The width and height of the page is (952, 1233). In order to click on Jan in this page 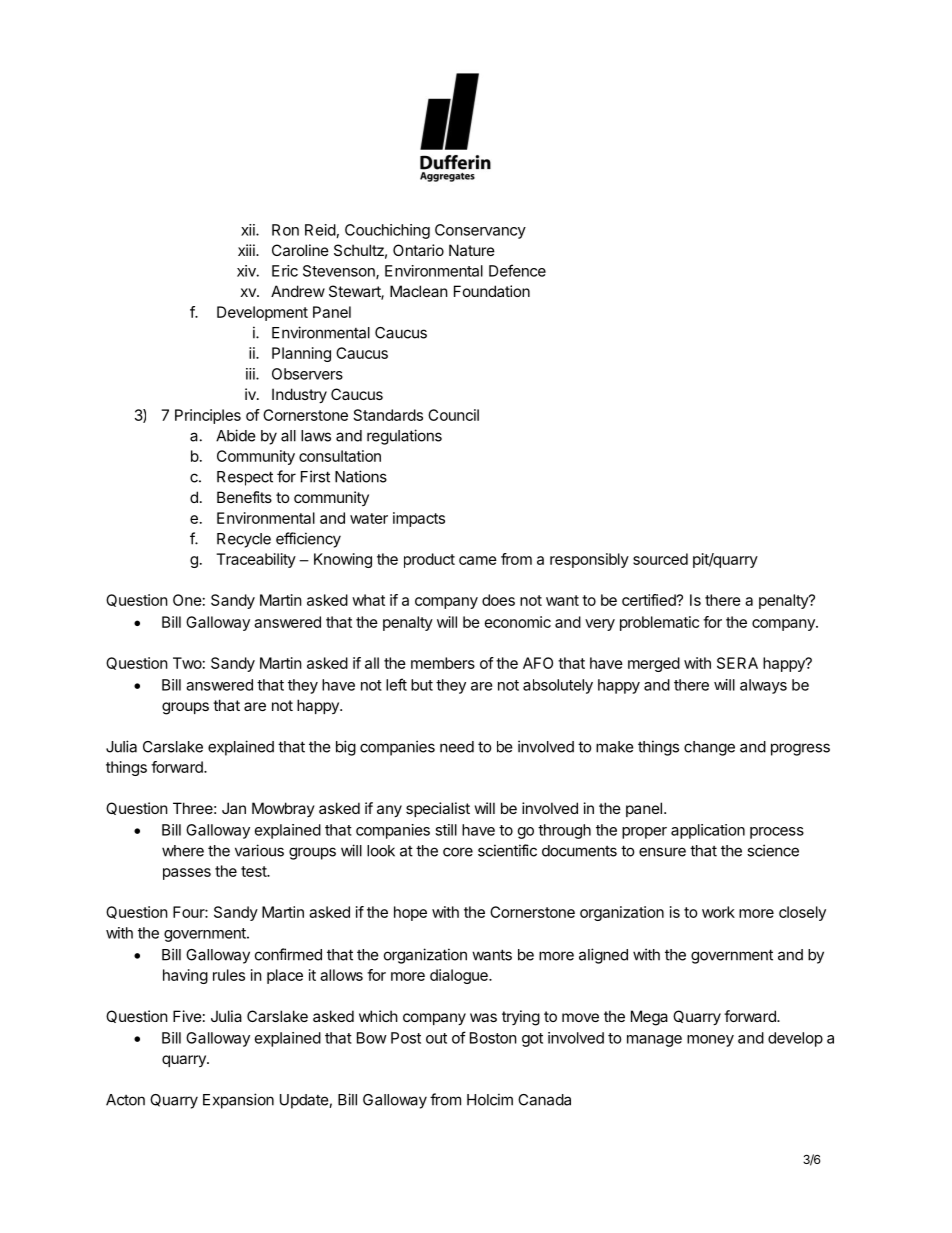, I will do `click(234, 808)`.
